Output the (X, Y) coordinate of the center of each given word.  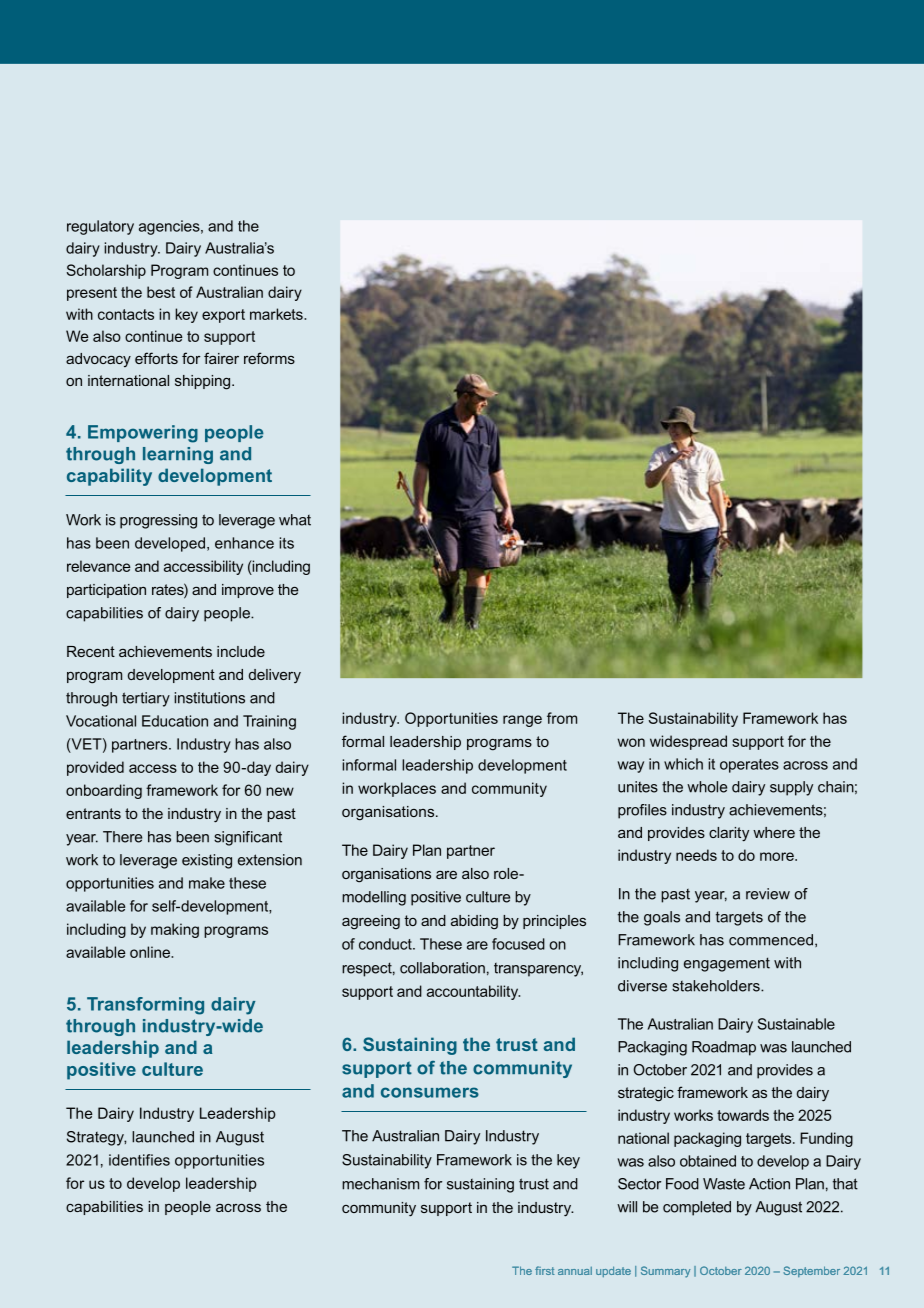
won (631, 742)
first (545, 1270)
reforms (269, 358)
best (161, 292)
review (768, 894)
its (286, 543)
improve (248, 591)
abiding (474, 922)
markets (277, 314)
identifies (139, 1160)
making (175, 930)
